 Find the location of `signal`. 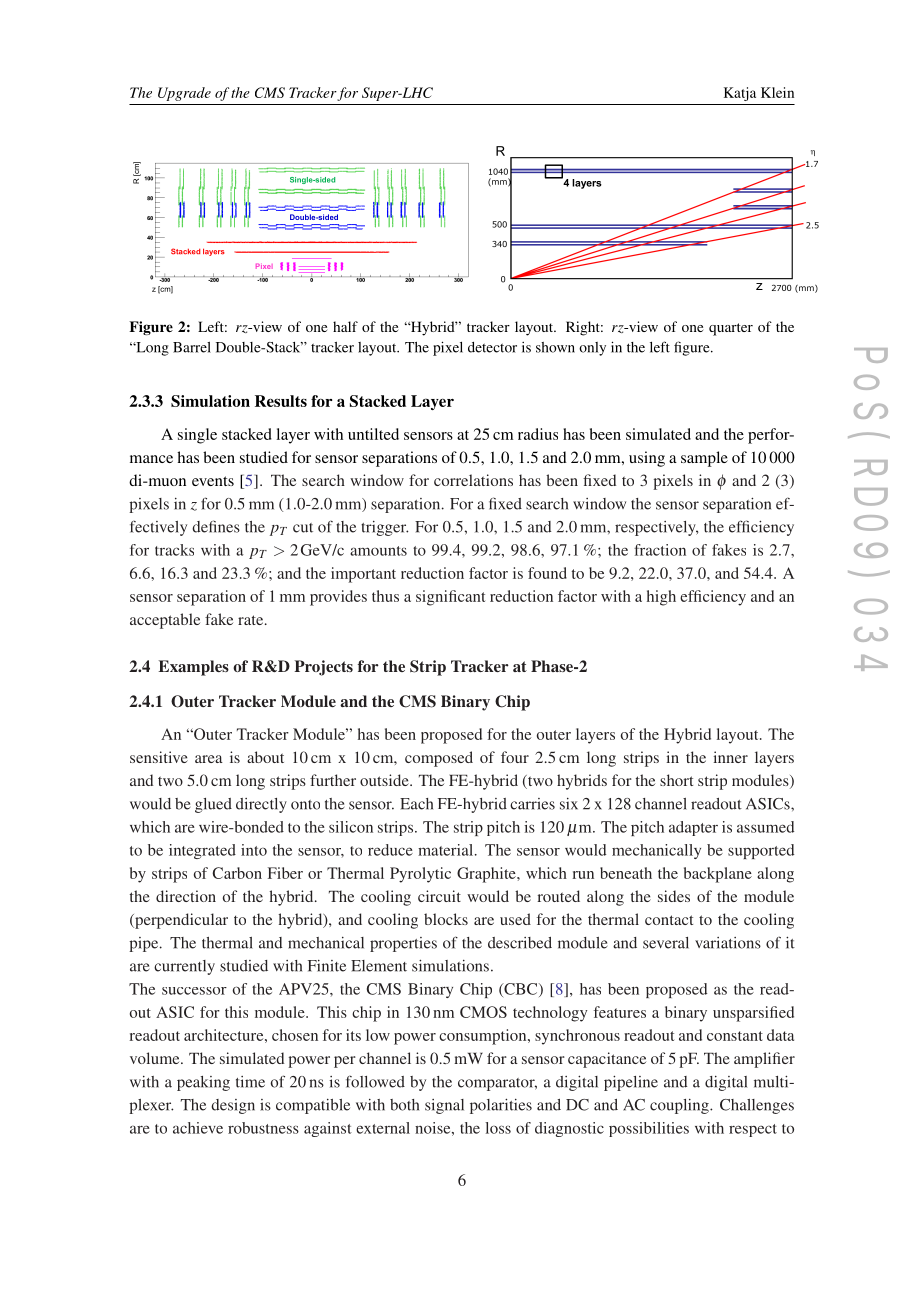

signal is located at coordinates (444, 1106).
